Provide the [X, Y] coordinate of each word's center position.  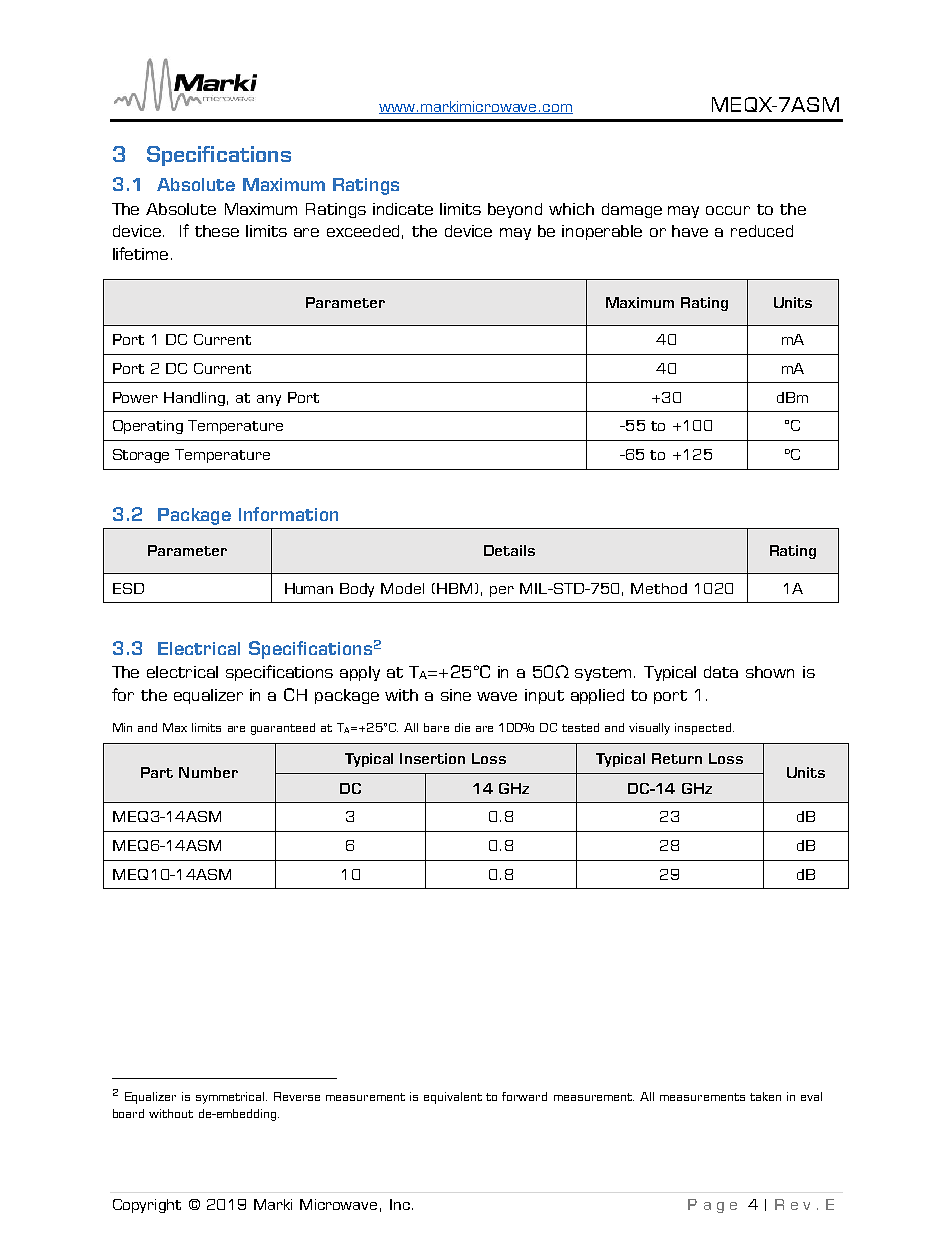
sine [456, 695]
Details [509, 550]
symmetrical [231, 1098]
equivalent [453, 1098]
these [217, 231]
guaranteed [283, 729]
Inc [400, 1204]
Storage [141, 456]
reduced [762, 231]
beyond [515, 210]
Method [659, 588]
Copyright [147, 1206]
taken [765, 1096]
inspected [703, 729]
